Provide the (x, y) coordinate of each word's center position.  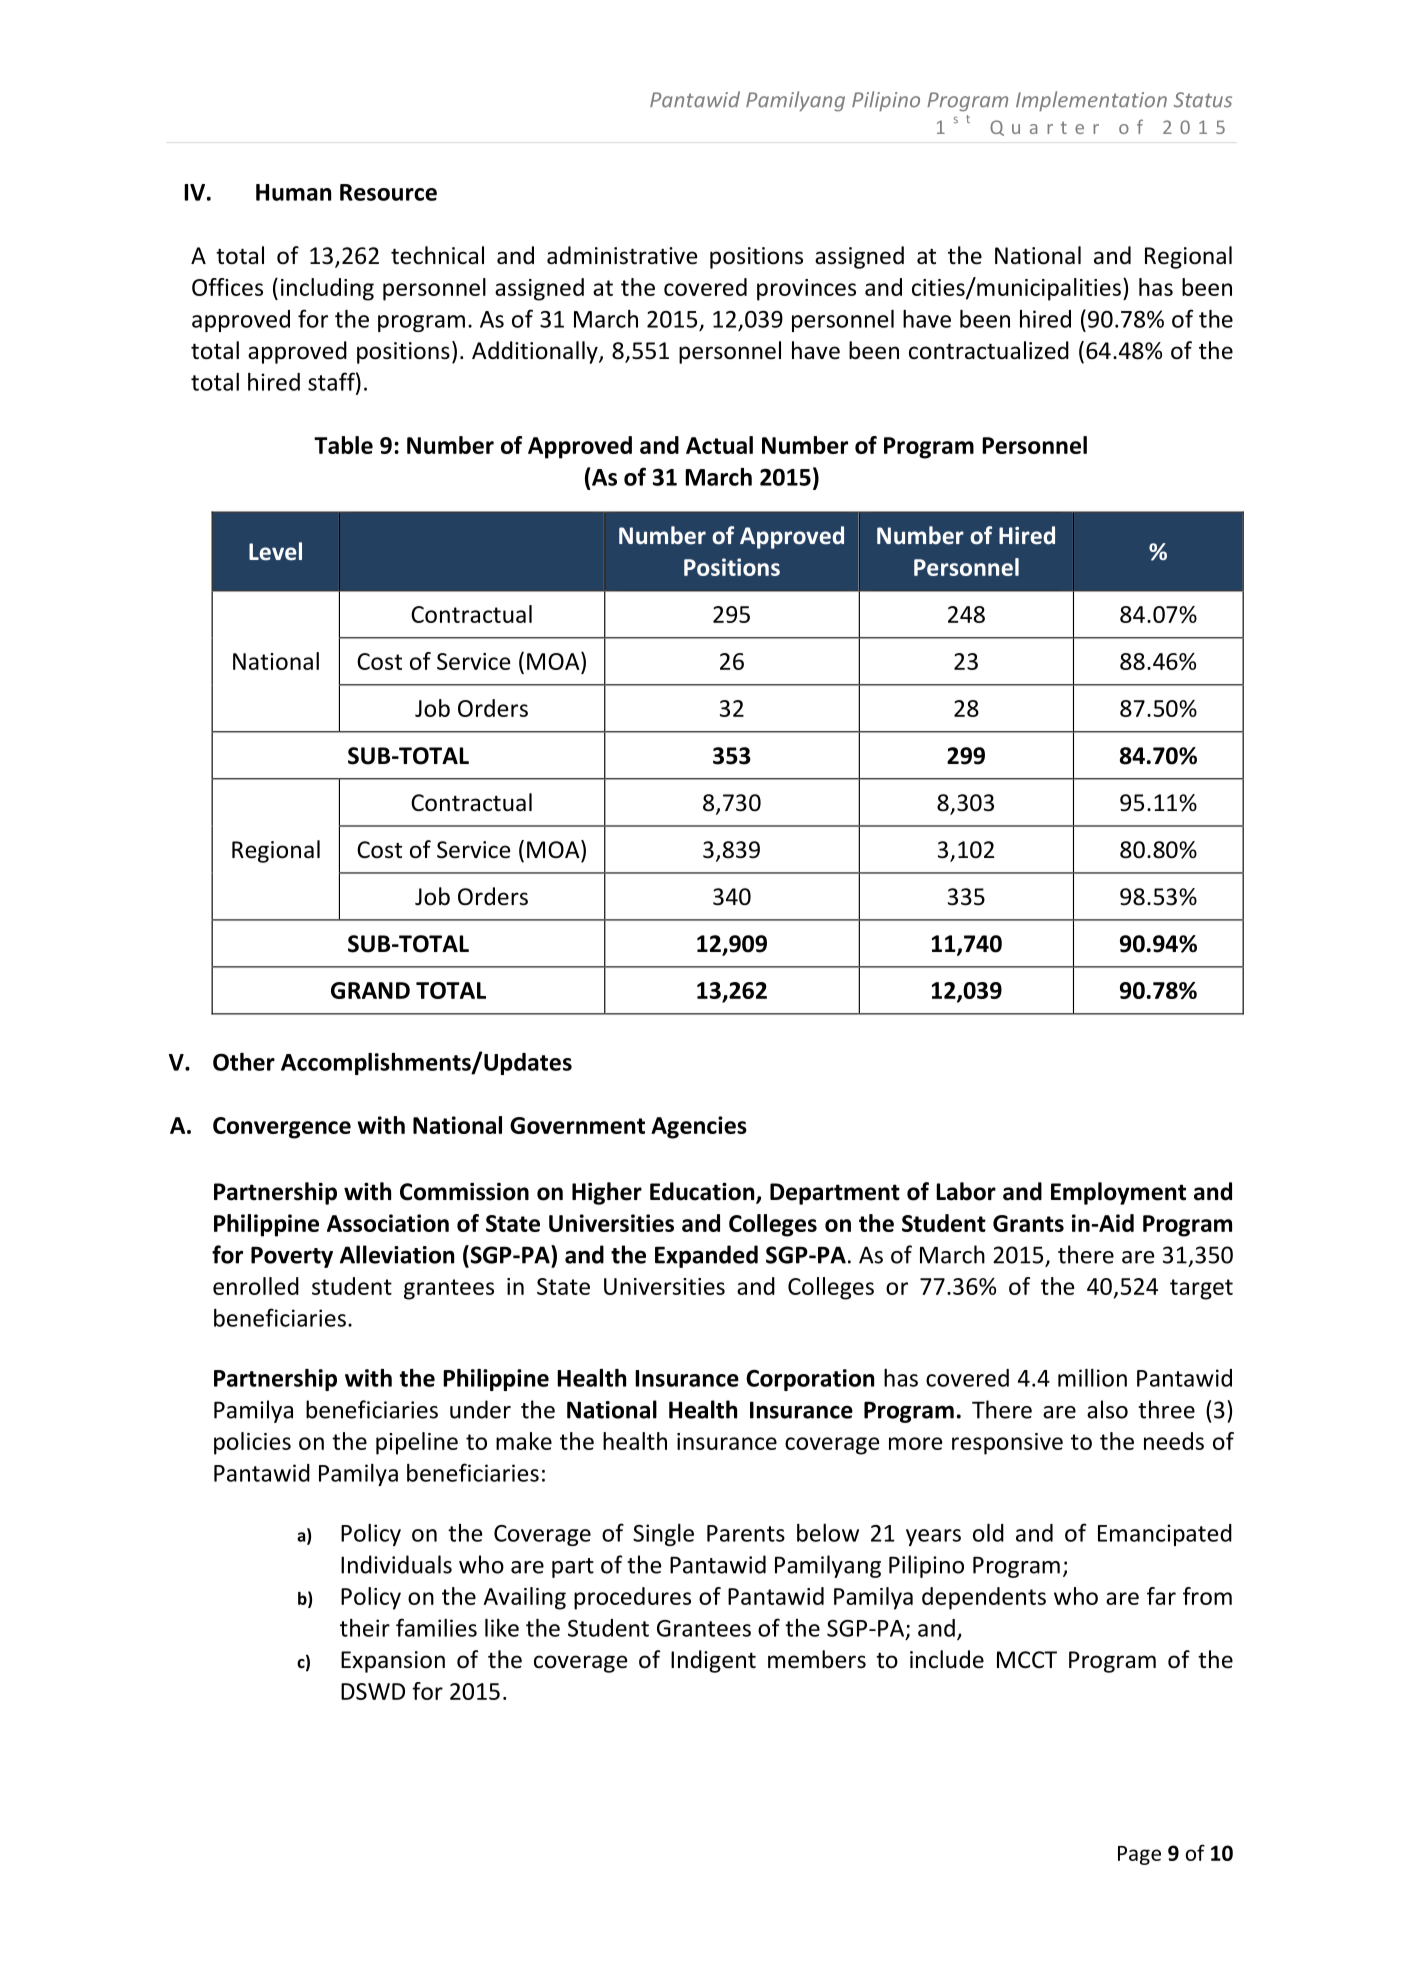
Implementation (1091, 101)
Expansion (393, 1662)
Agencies (699, 1127)
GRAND (370, 990)
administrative (622, 255)
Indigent (713, 1661)
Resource (388, 192)
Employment (1118, 1193)
